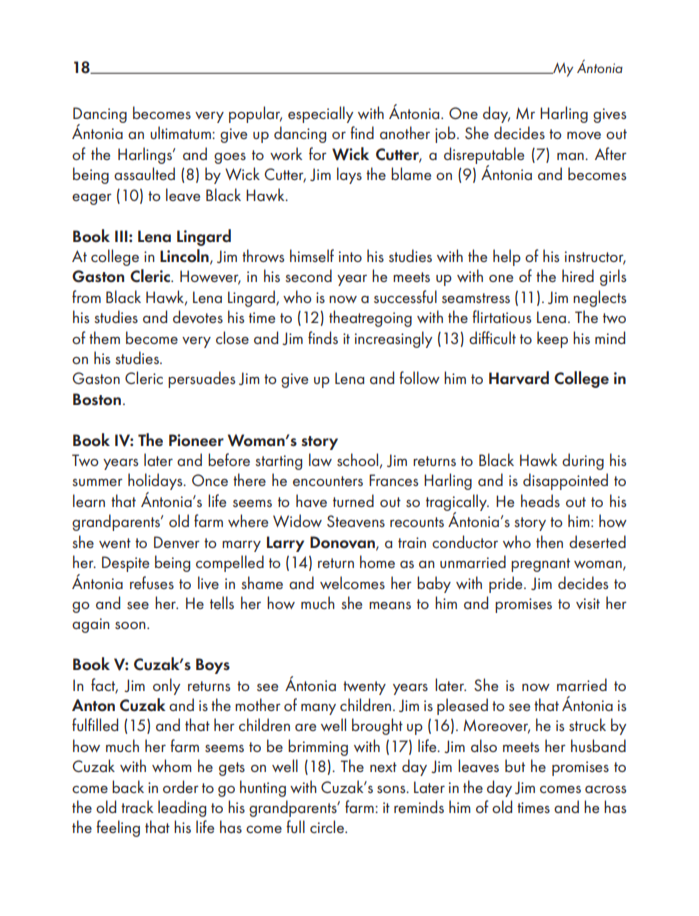  I want to click on especially, so click(320, 114).
